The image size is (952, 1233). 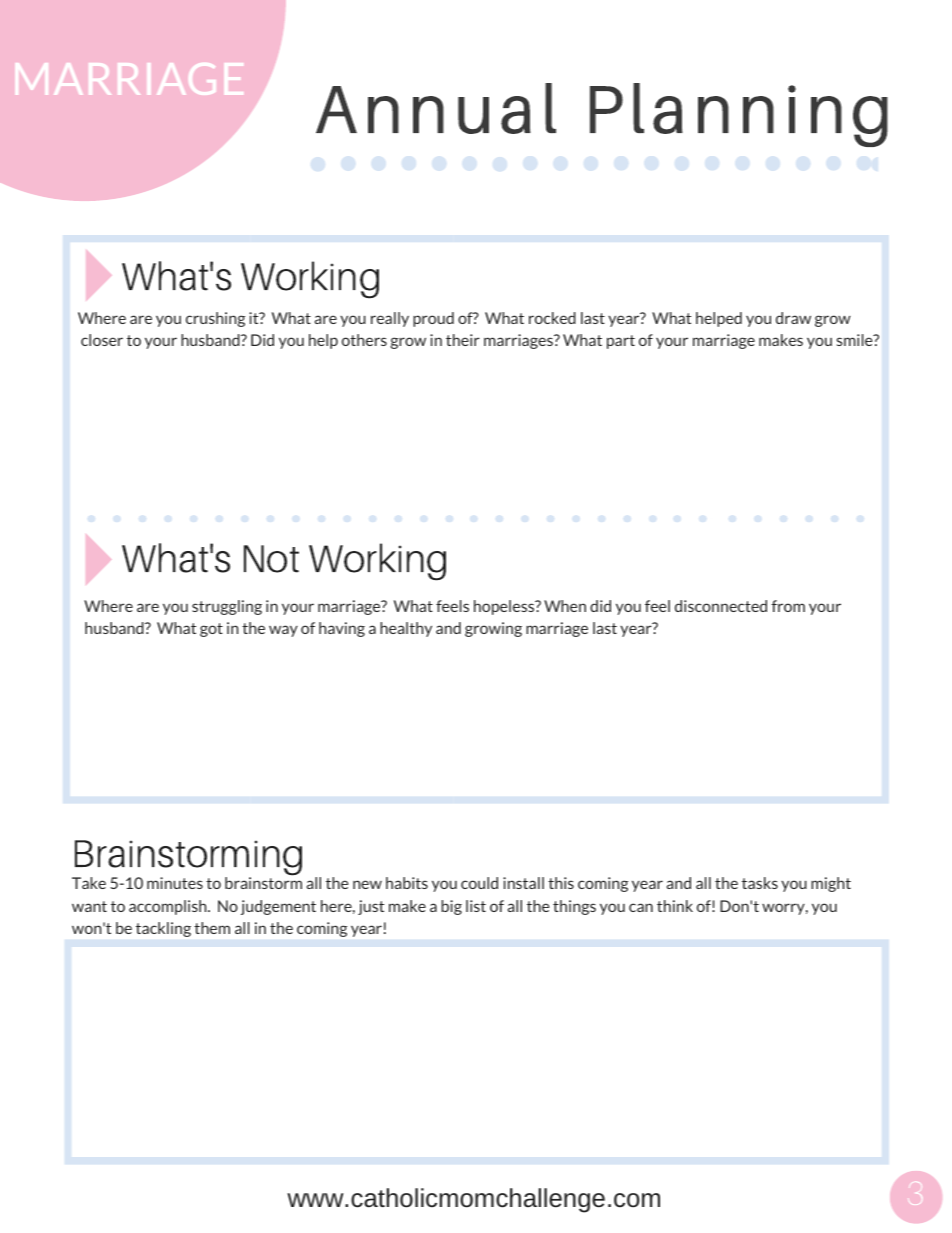 What do you see at coordinates (463, 340) in the image?
I see `their` at bounding box center [463, 340].
